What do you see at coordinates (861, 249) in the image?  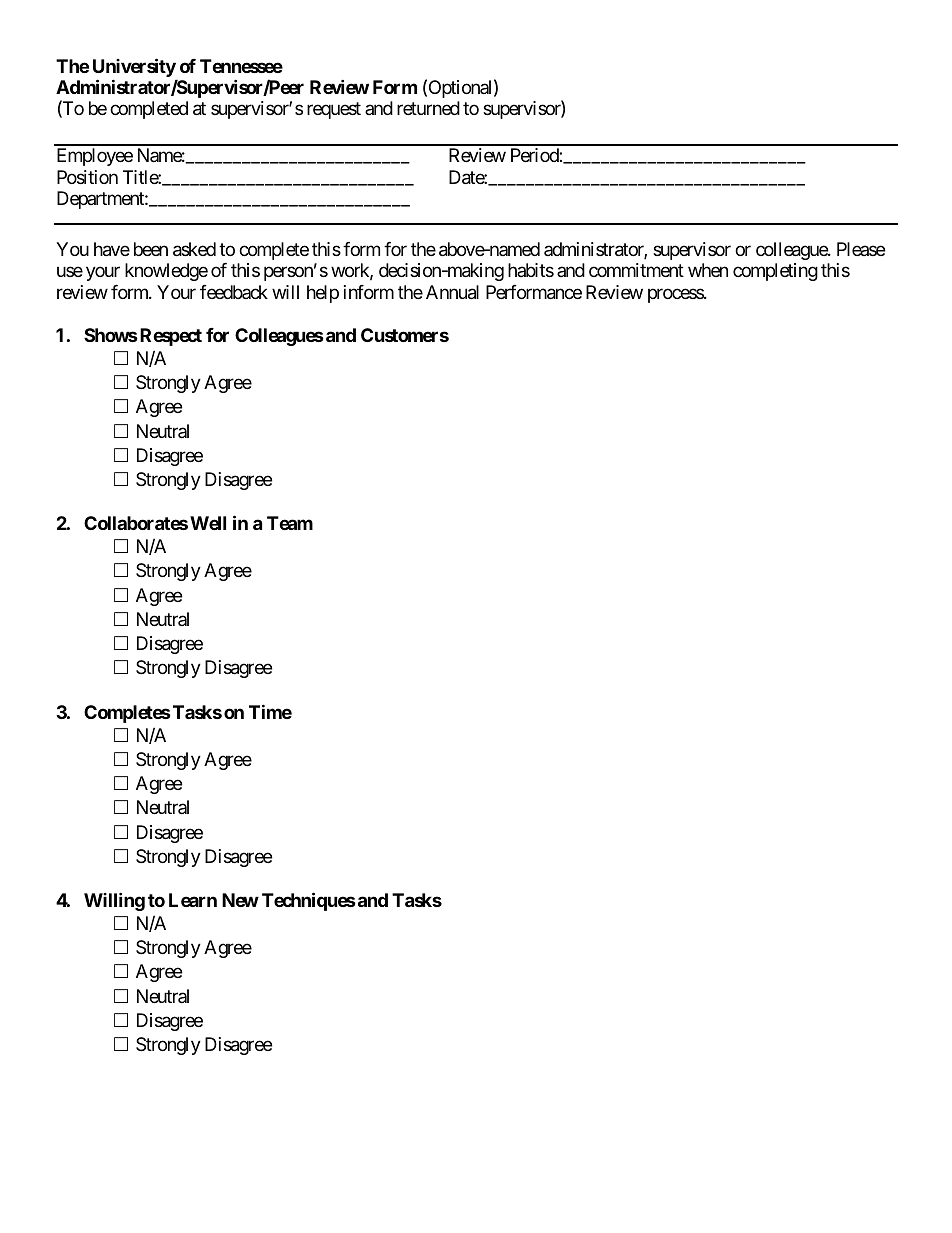 I see `Please` at bounding box center [861, 249].
